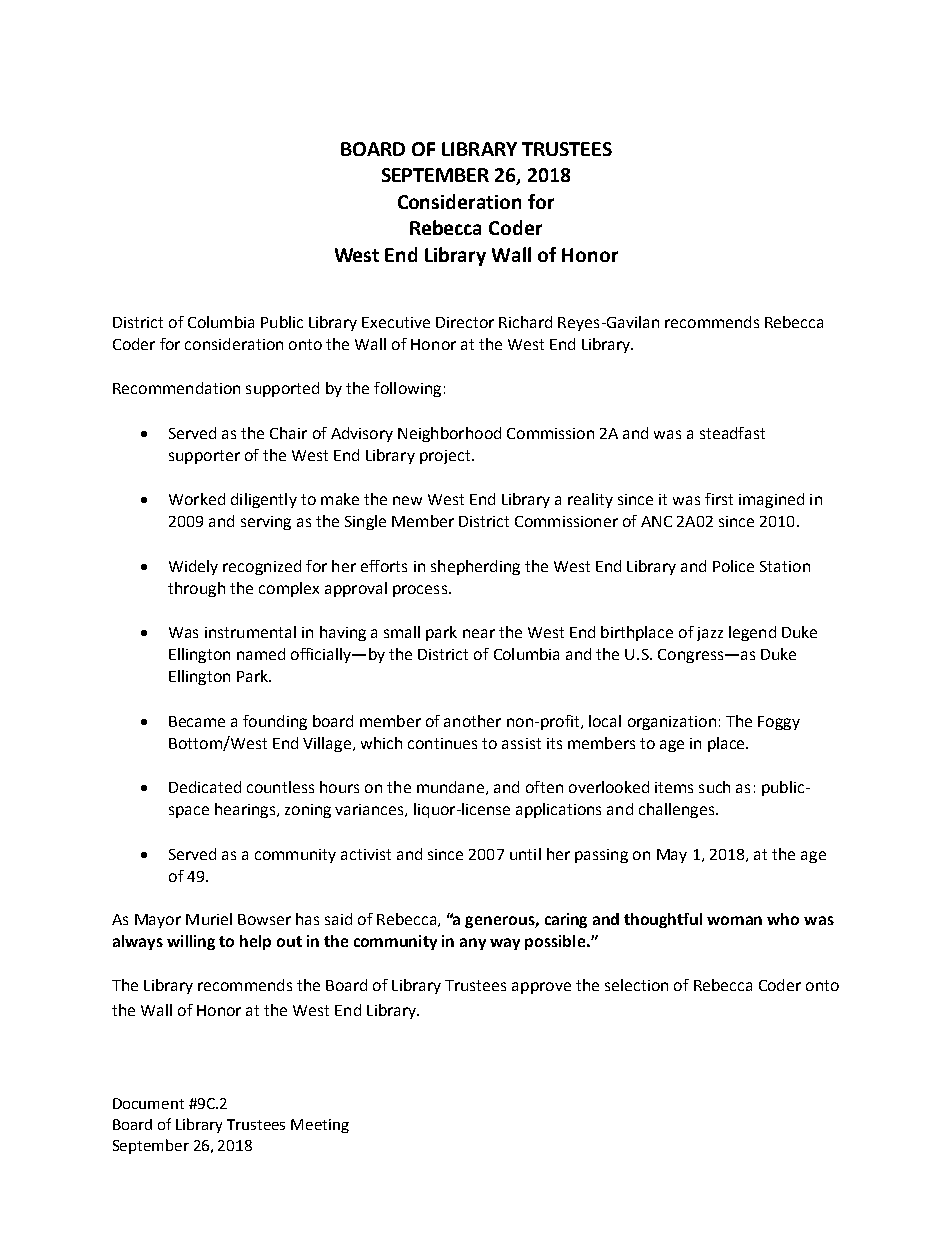 This screenshot has height=1233, width=952. What do you see at coordinates (320, 1126) in the screenshot?
I see `Meeting` at bounding box center [320, 1126].
